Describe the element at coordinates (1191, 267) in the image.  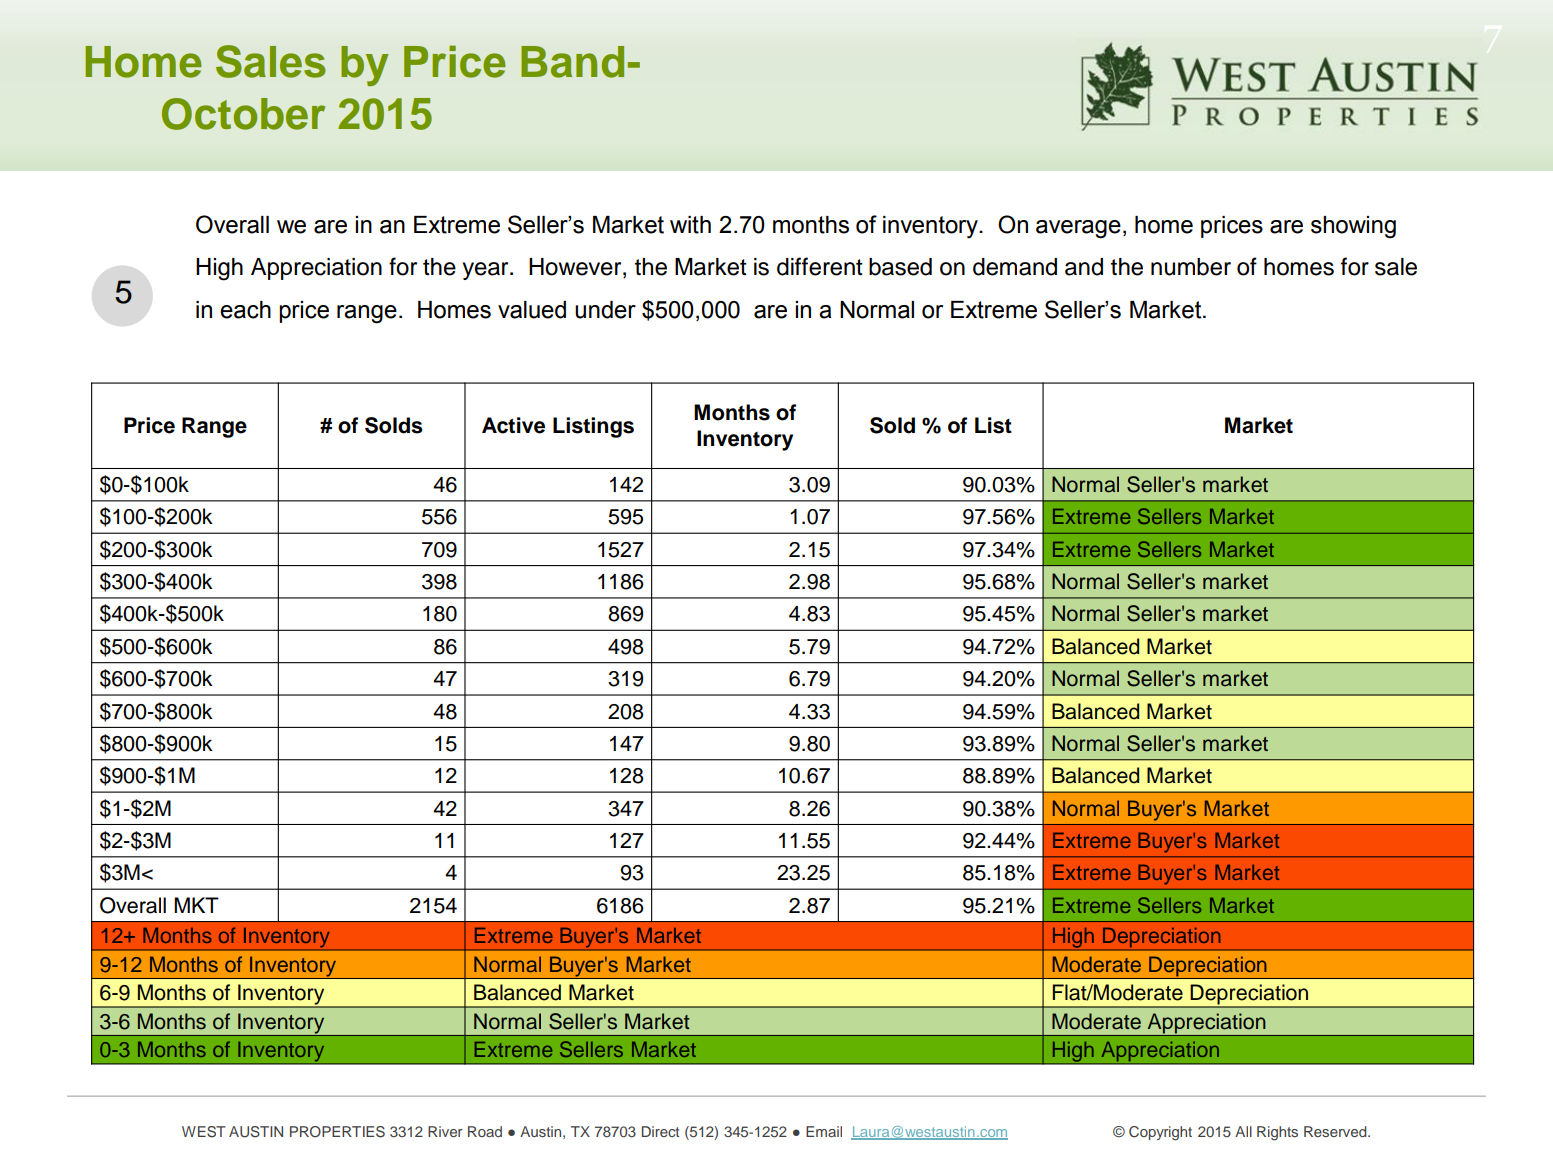
I see `number` at that location.
